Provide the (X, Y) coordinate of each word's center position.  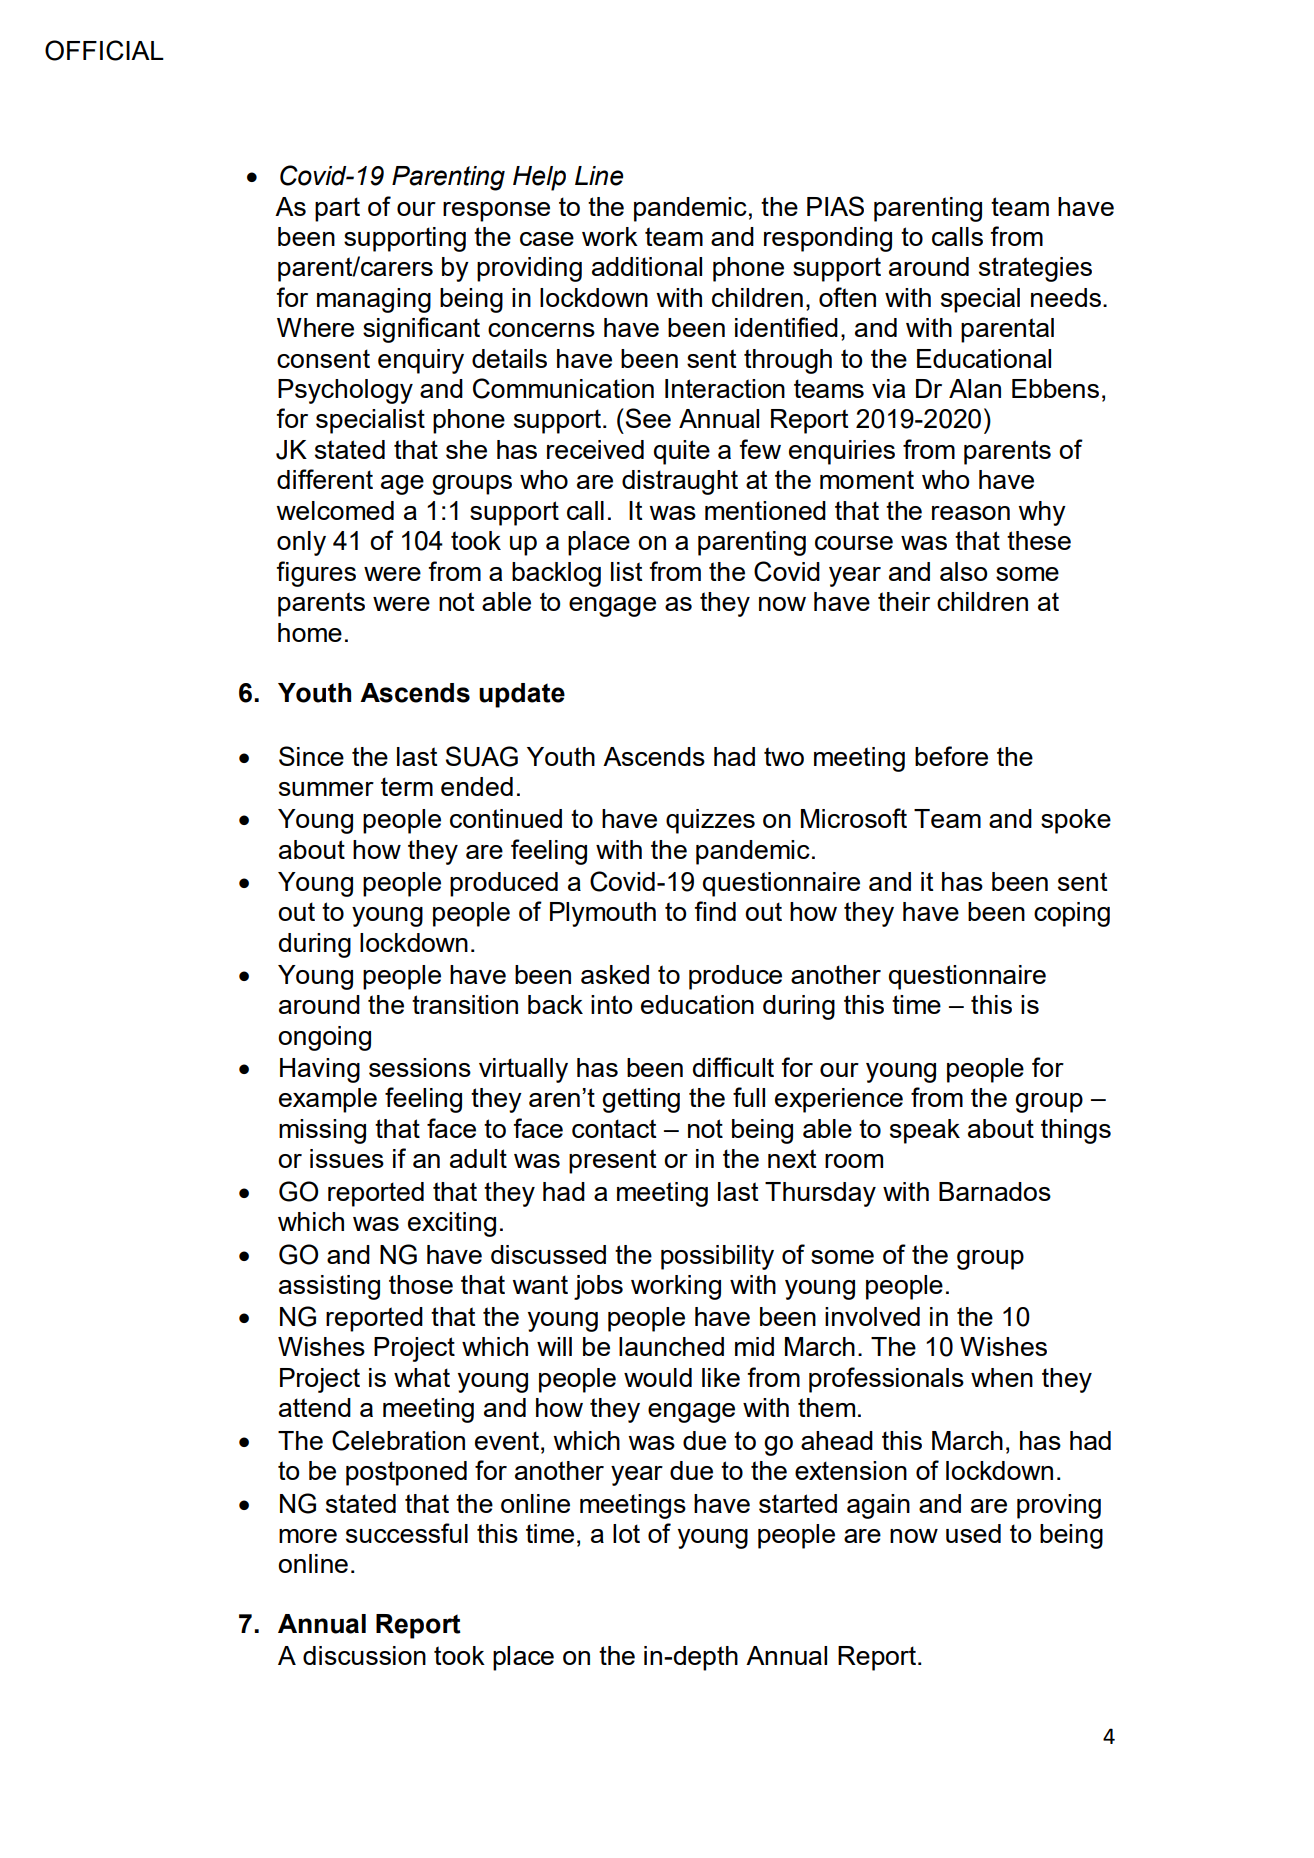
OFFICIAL (104, 50)
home (310, 632)
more (308, 1536)
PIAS (835, 206)
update (522, 695)
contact (614, 1128)
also (963, 571)
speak (925, 1131)
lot (626, 1533)
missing (322, 1131)
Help (539, 178)
